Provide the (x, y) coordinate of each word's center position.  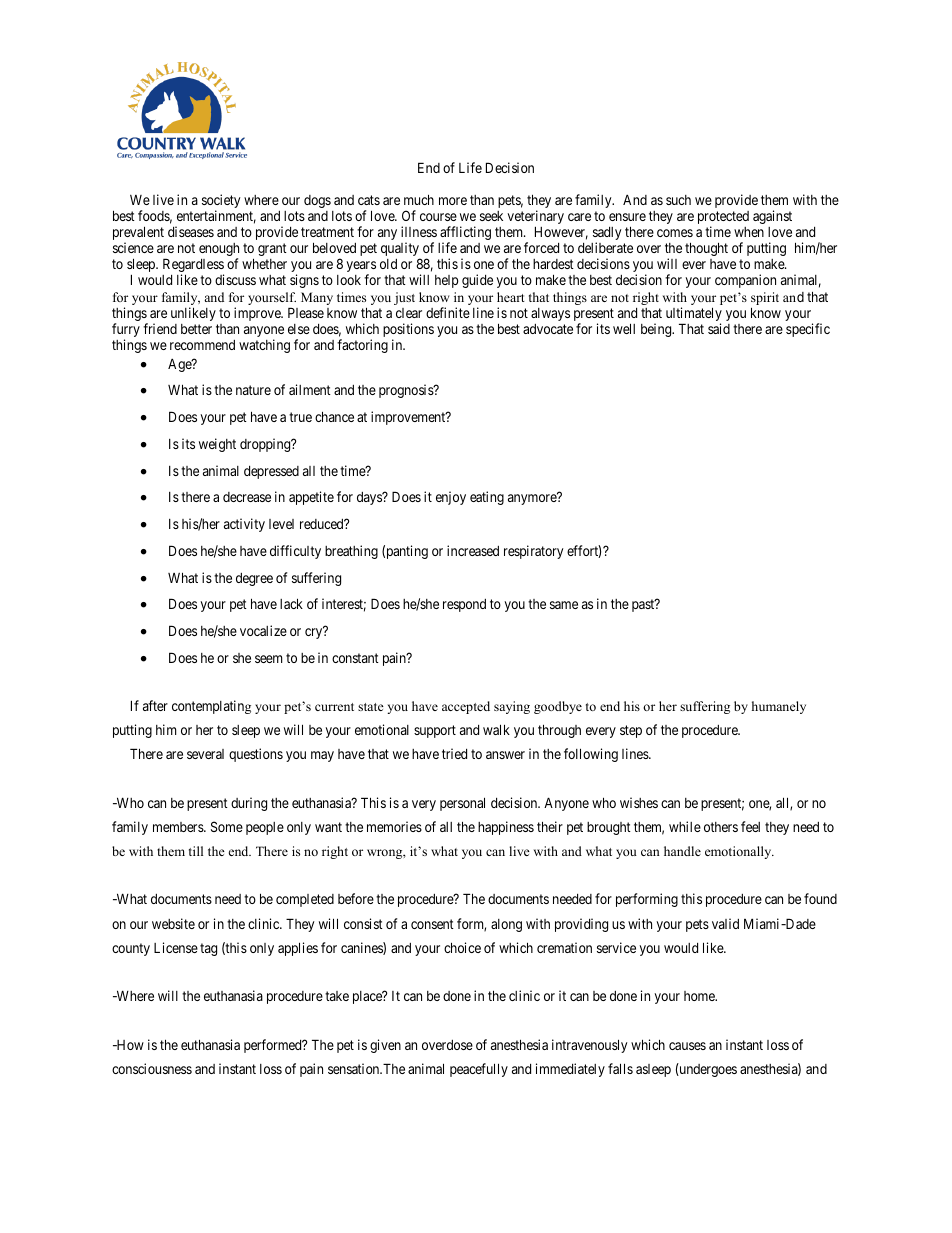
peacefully (479, 1070)
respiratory (533, 552)
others (721, 827)
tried (454, 753)
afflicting (465, 234)
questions (256, 755)
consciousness (152, 1068)
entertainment (216, 217)
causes (687, 1046)
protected (723, 219)
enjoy (451, 498)
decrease (247, 497)
